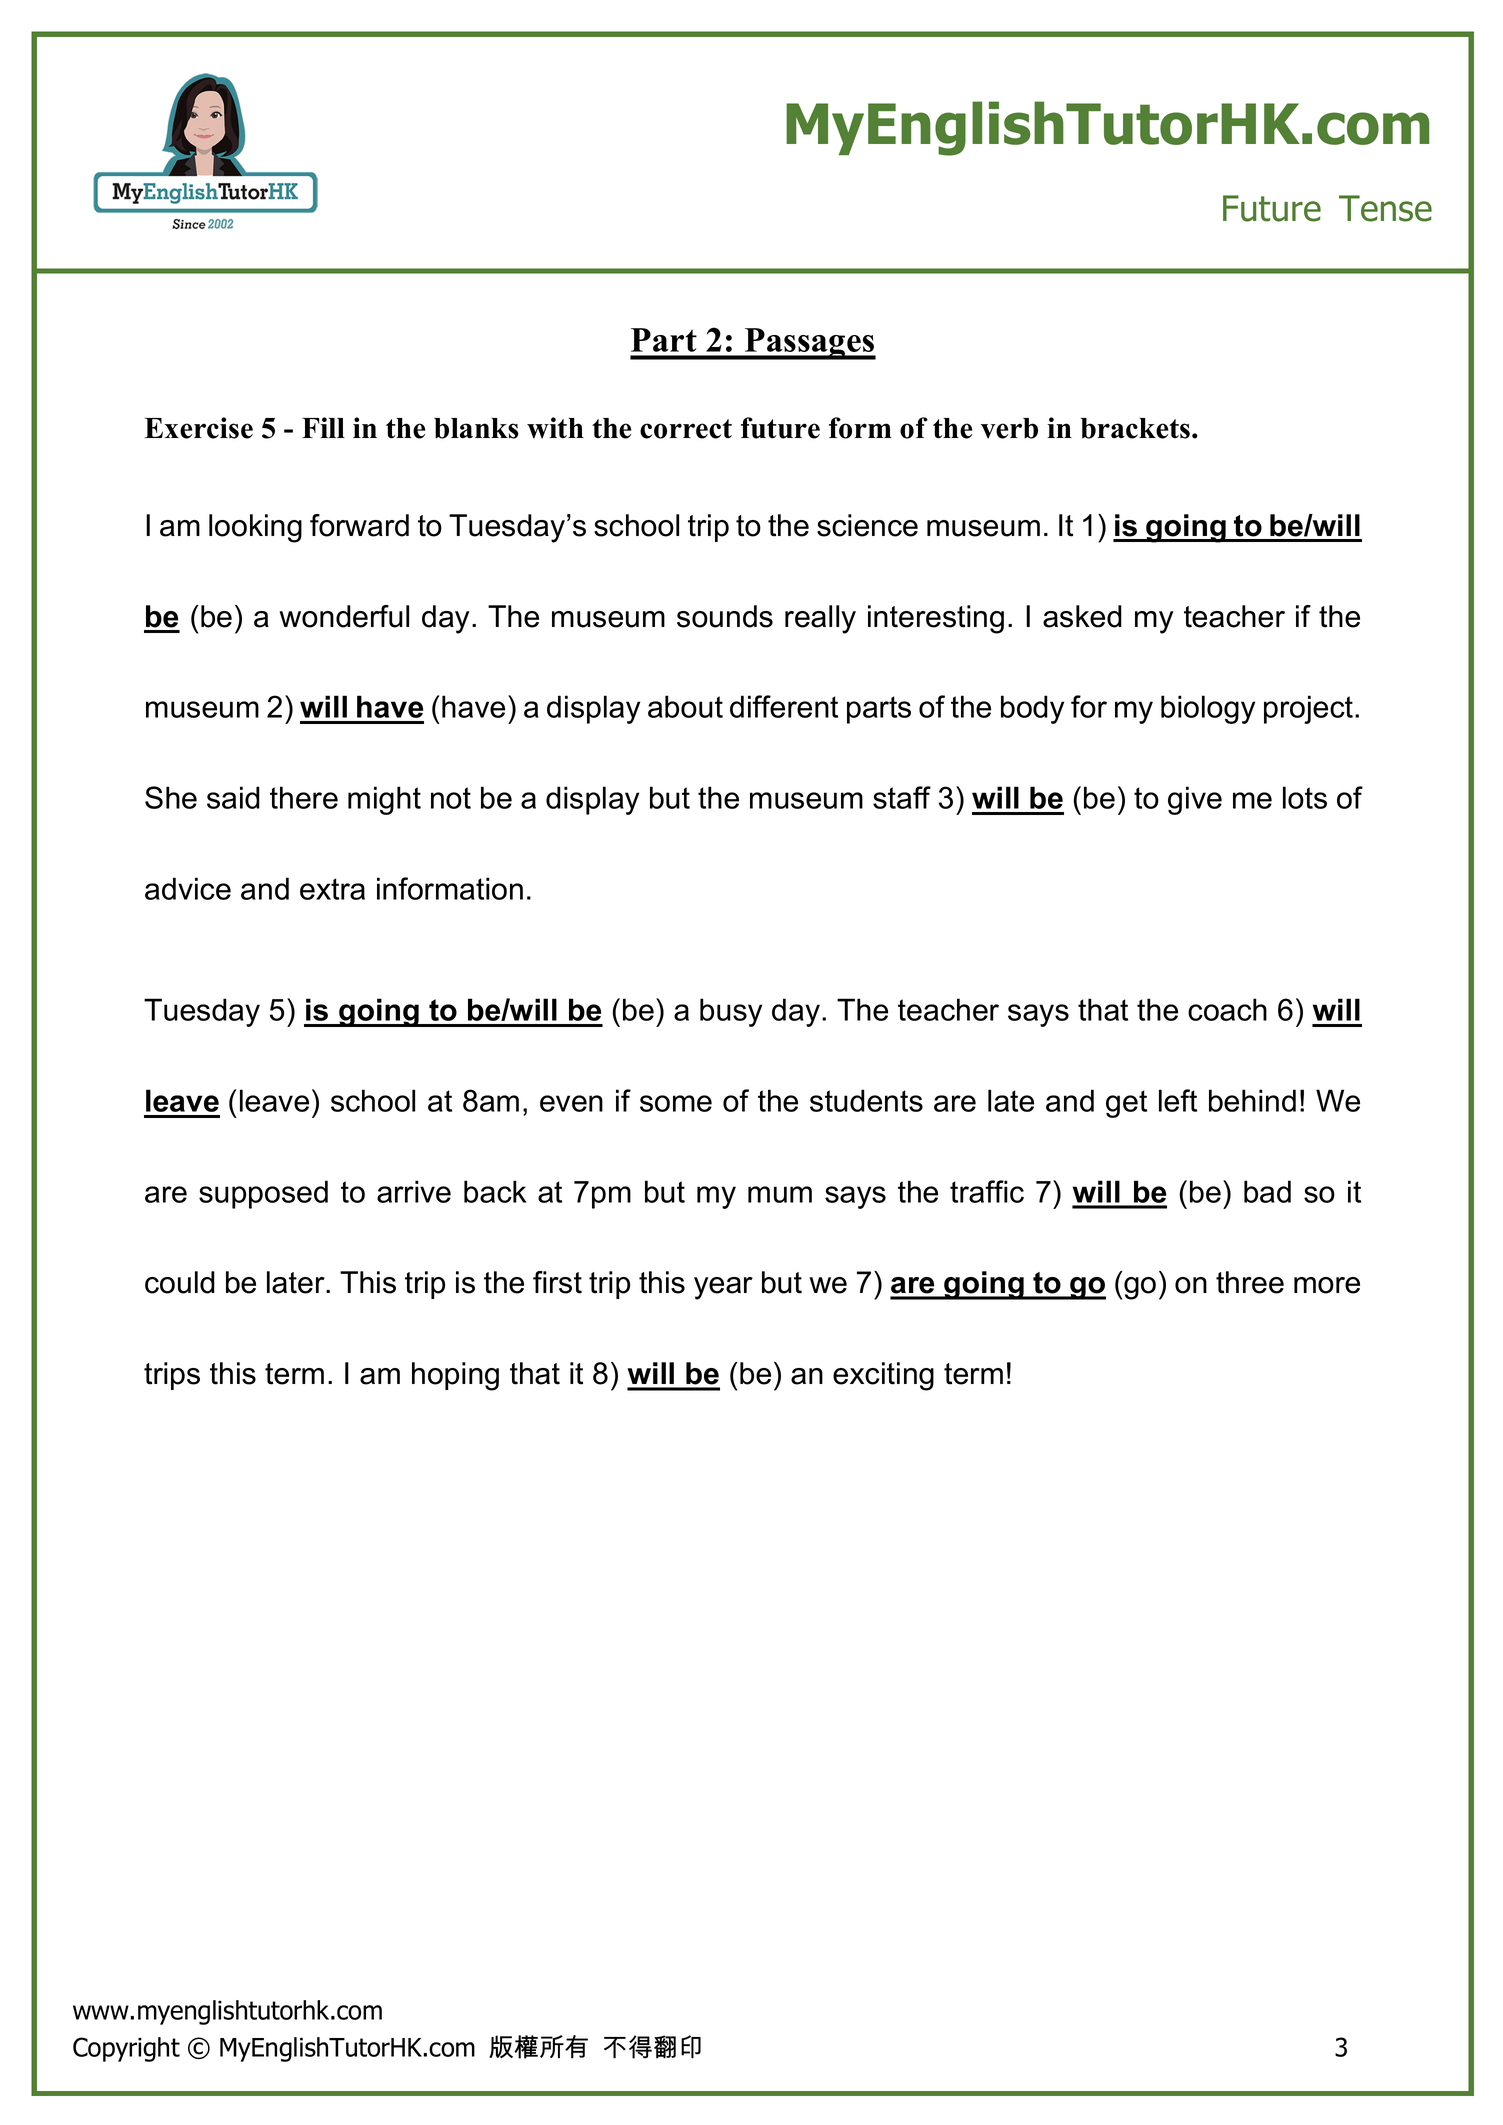  What do you see at coordinates (809, 344) in the page?
I see `Passages` at bounding box center [809, 344].
